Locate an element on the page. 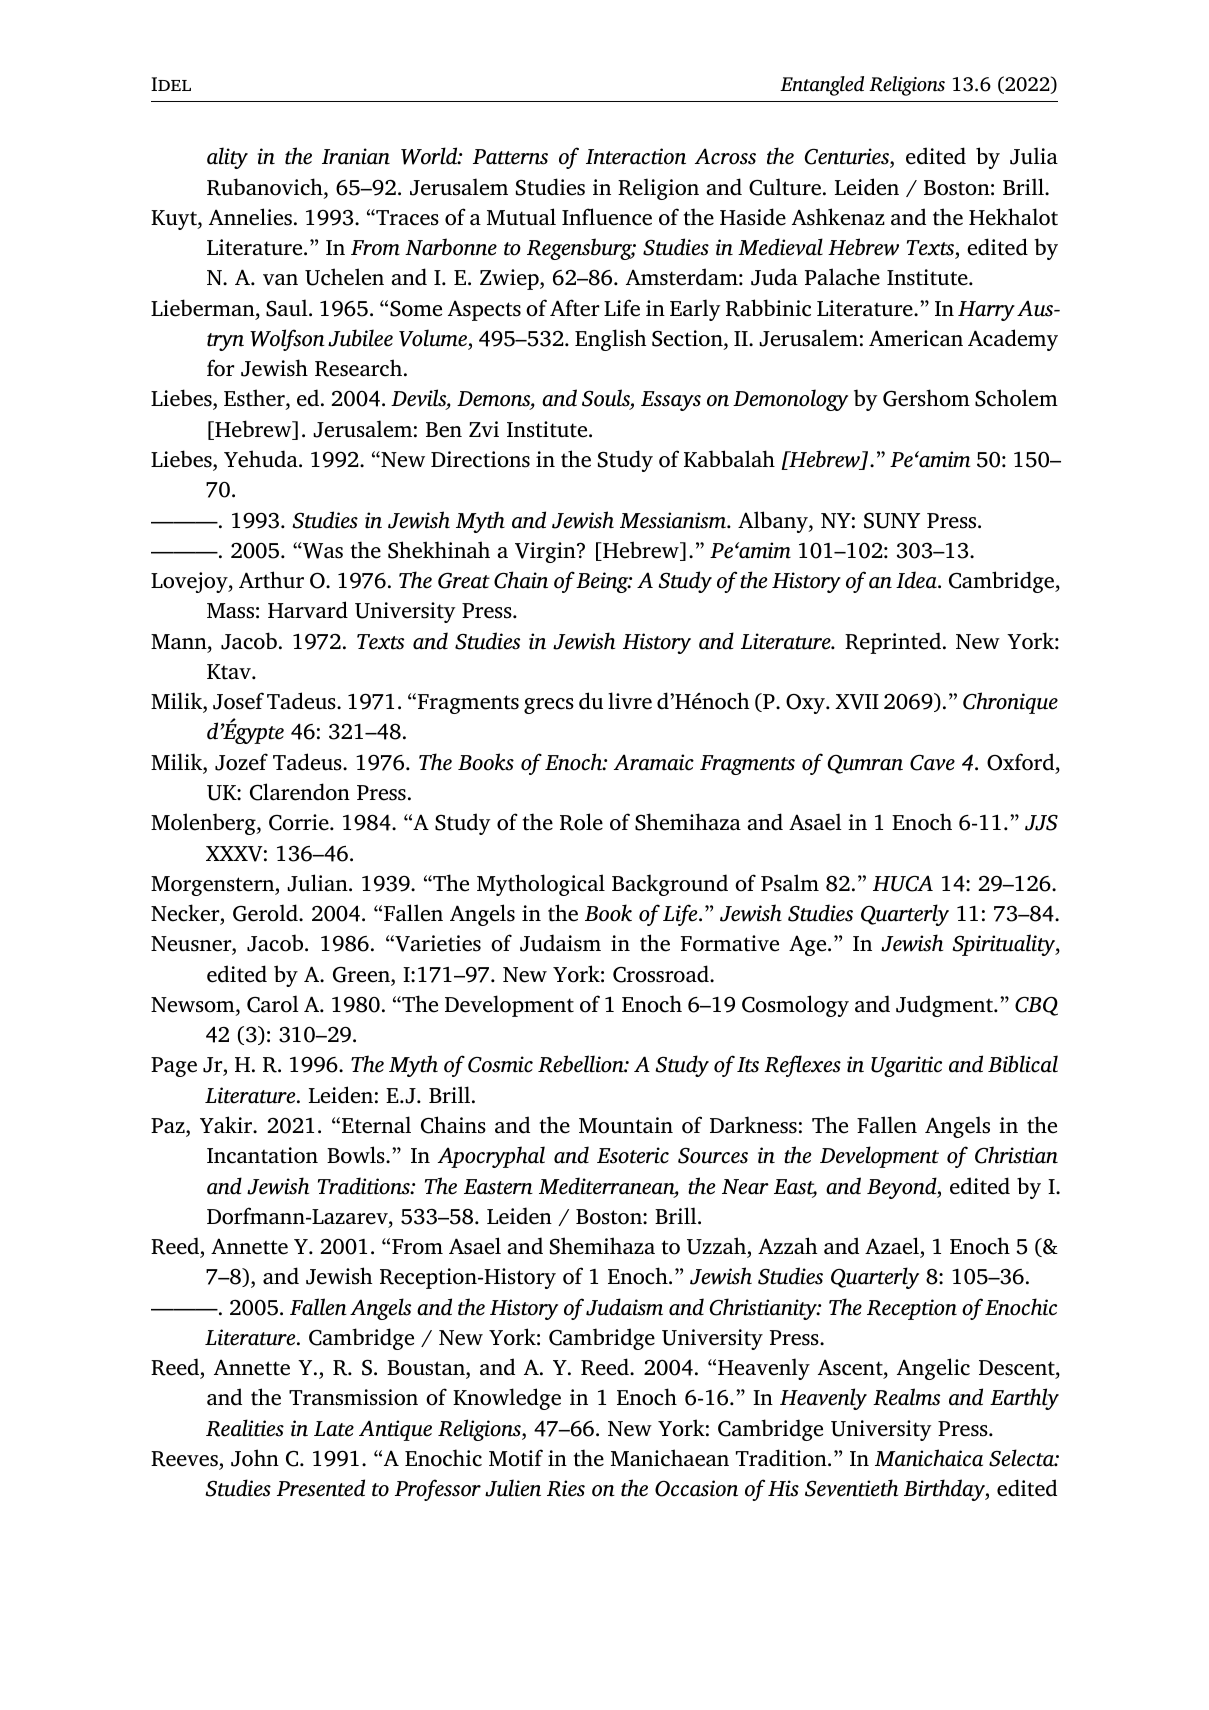 The width and height of the page is (1209, 1710). John is located at coordinates (255, 1458).
